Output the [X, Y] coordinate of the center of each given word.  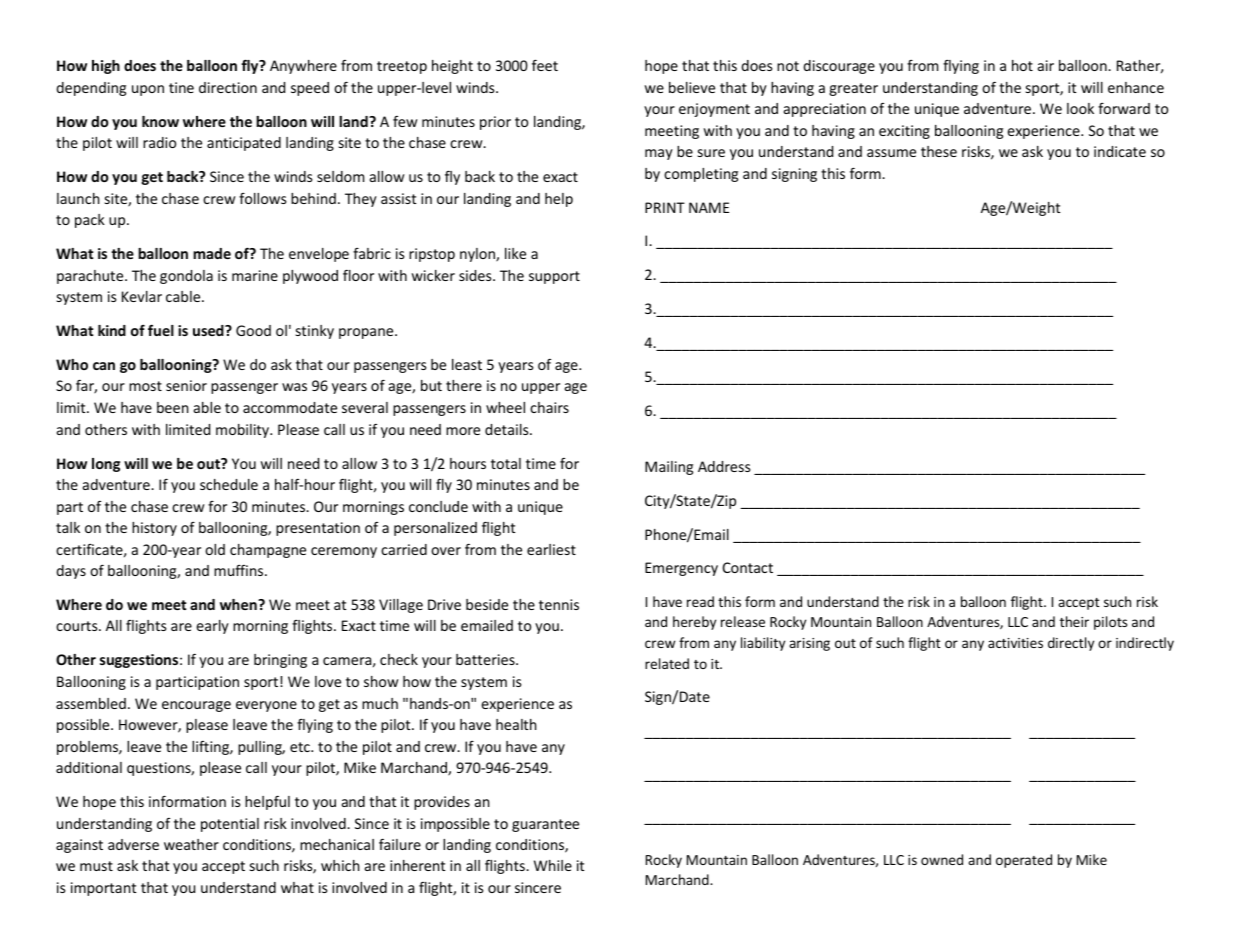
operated [1024, 861]
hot [1022, 65]
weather [191, 844]
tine [181, 87]
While [553, 865]
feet [545, 65]
